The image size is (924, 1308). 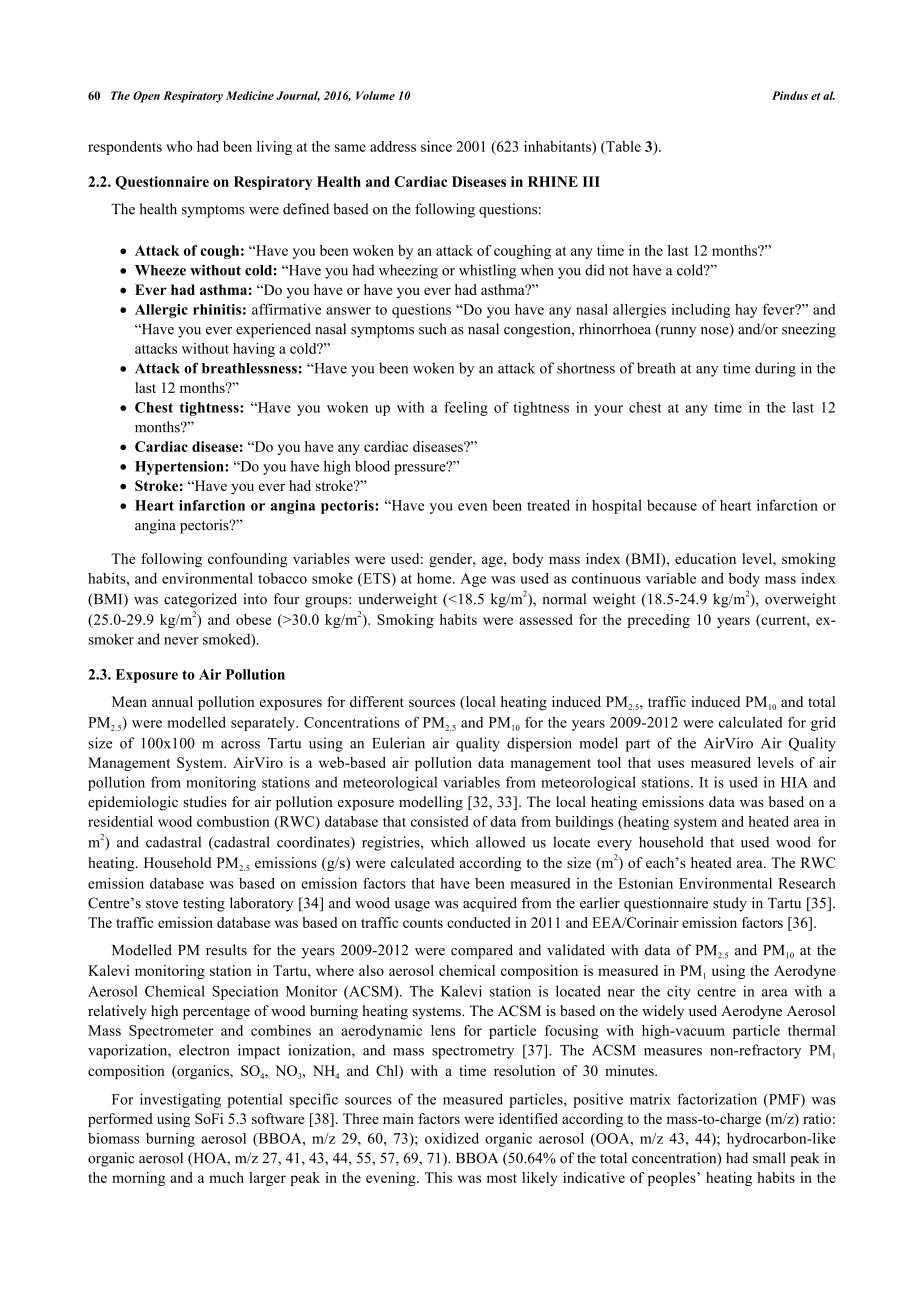 What do you see at coordinates (204, 904) in the image?
I see `testing` at bounding box center [204, 904].
